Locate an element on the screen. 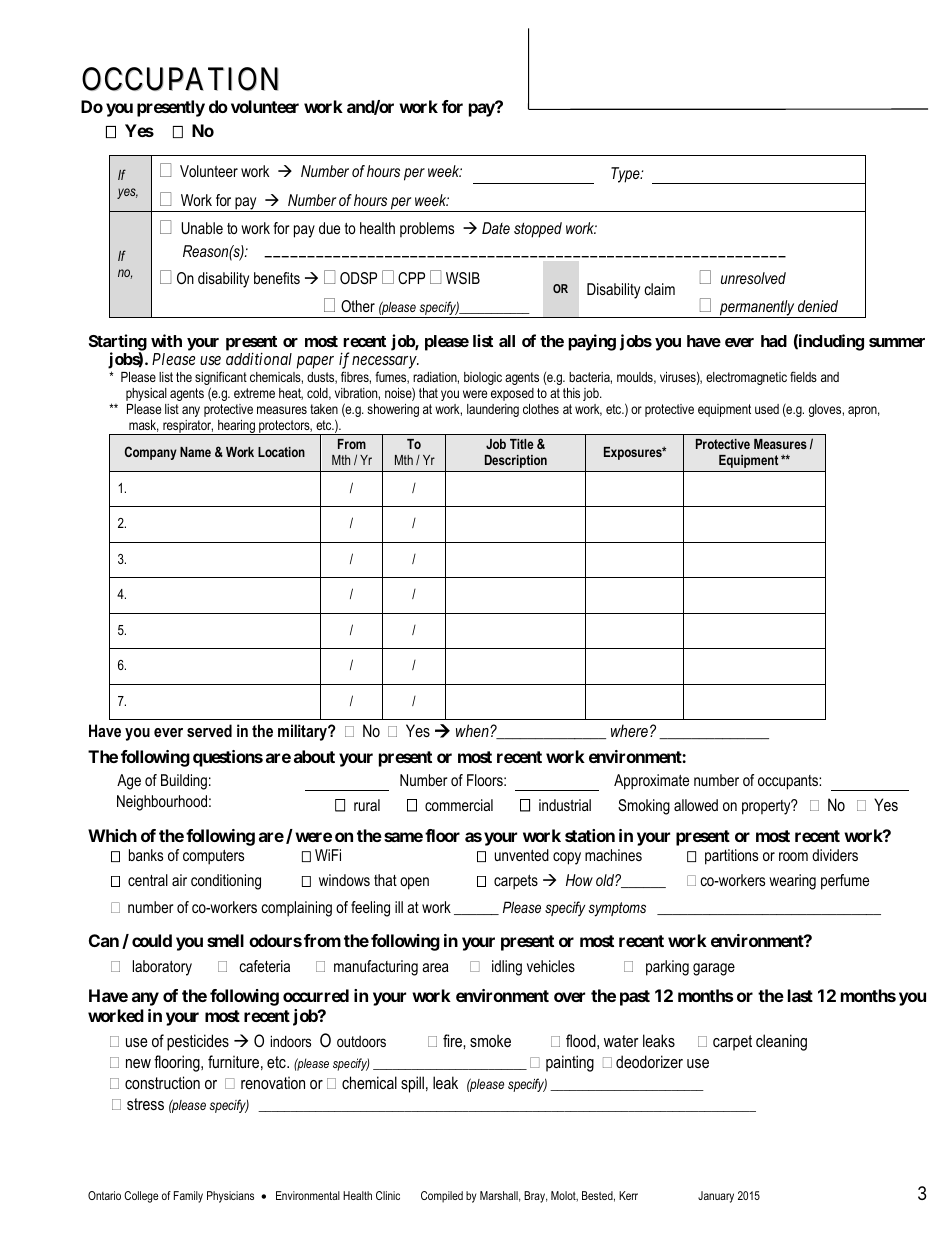 The image size is (952, 1233). where is located at coordinates (629, 730).
